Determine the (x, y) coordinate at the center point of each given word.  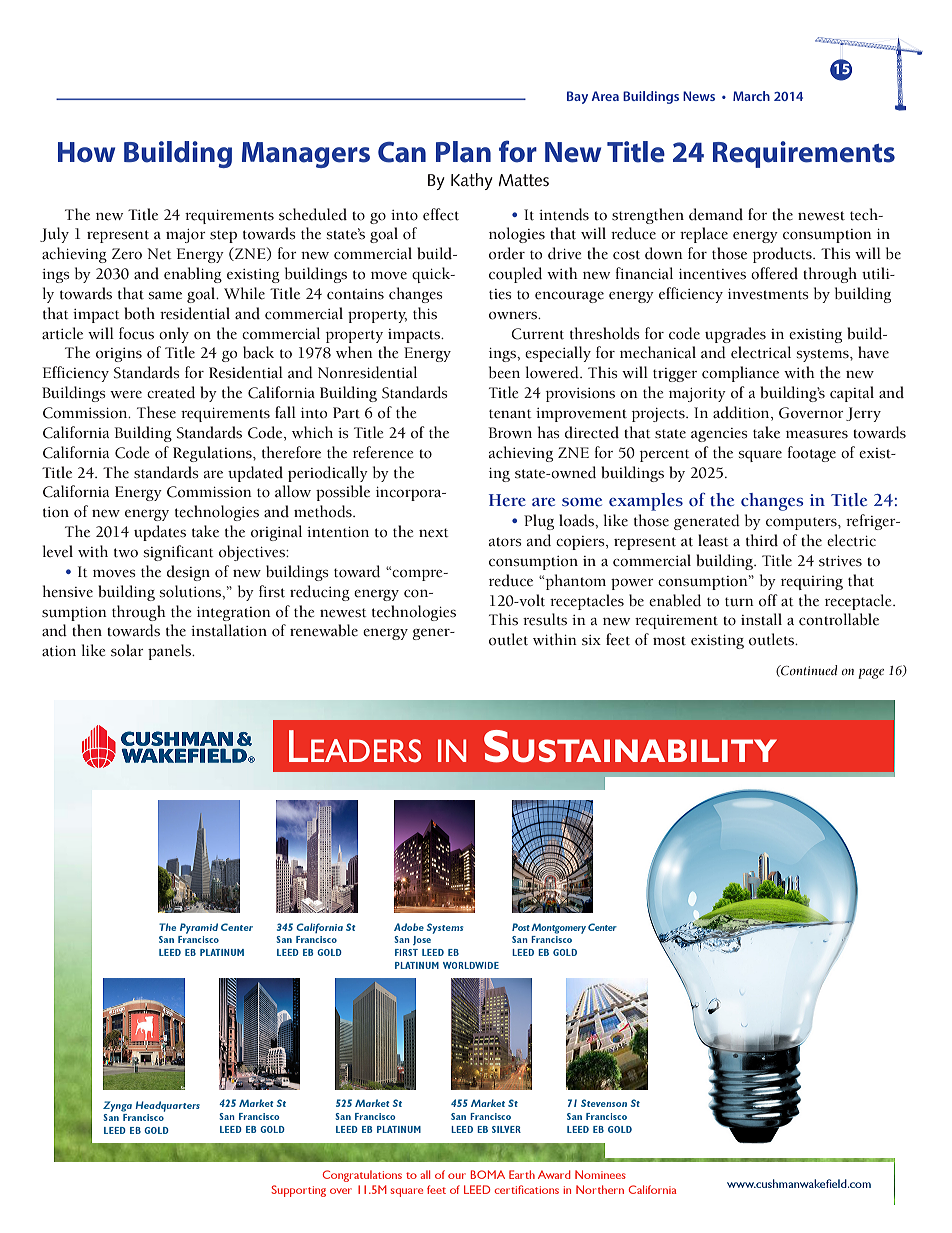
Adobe (409, 927)
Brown (510, 433)
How (86, 152)
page (871, 674)
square (760, 456)
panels (170, 652)
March (751, 96)
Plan (463, 152)
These (156, 412)
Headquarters (167, 1106)
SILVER (506, 1129)
